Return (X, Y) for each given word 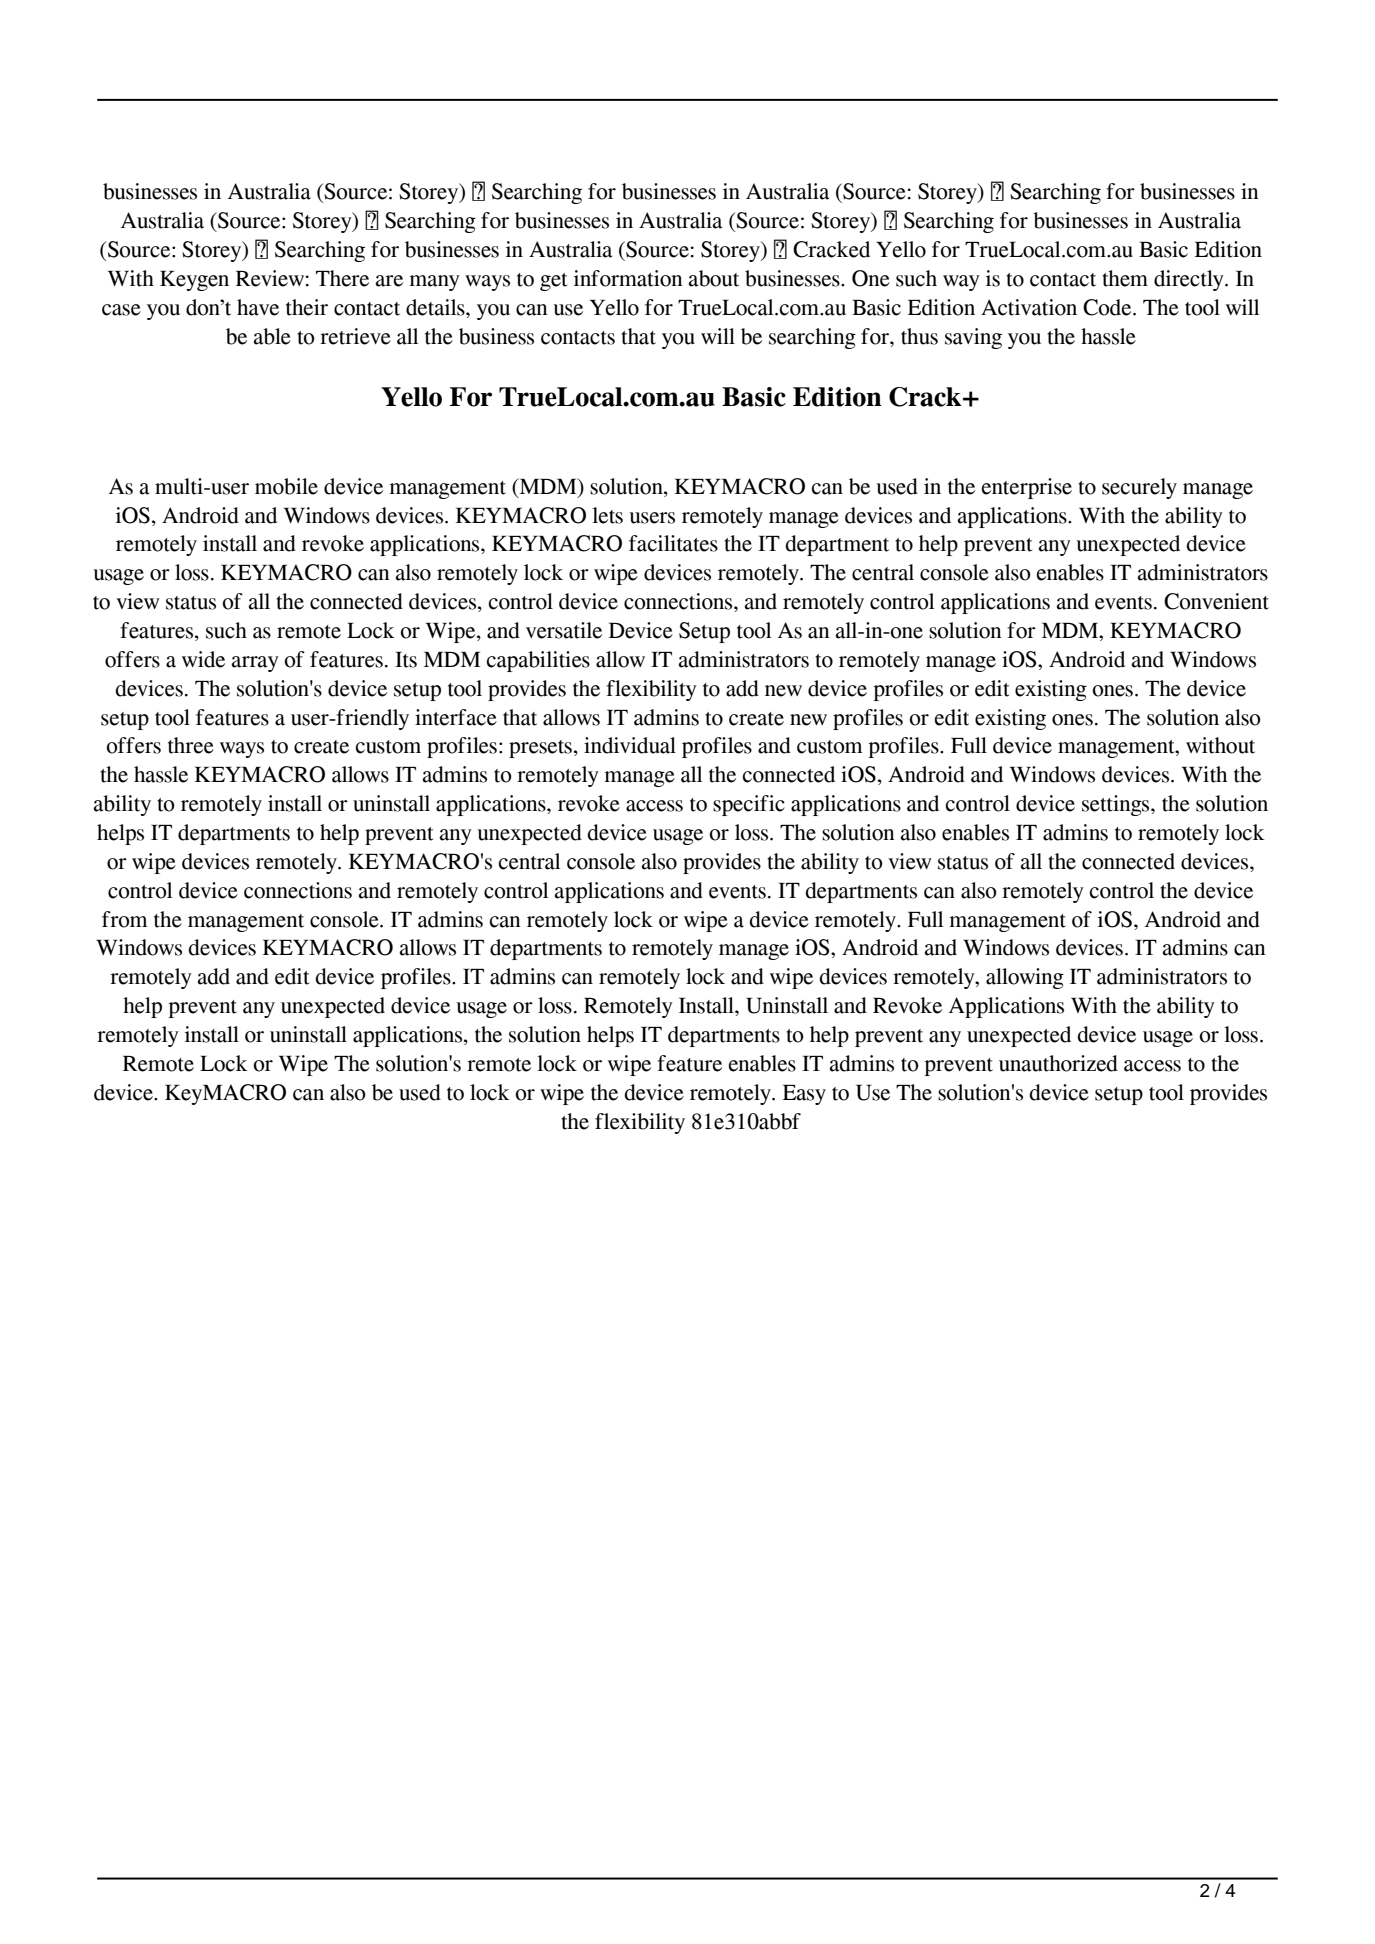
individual (630, 745)
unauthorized (1058, 1063)
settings (1117, 805)
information (628, 278)
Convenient (1216, 601)
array (255, 664)
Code (1108, 307)
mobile (286, 486)
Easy (804, 1095)
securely (1139, 488)
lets (607, 515)
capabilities (538, 661)
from (125, 919)
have (258, 307)
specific (749, 805)
